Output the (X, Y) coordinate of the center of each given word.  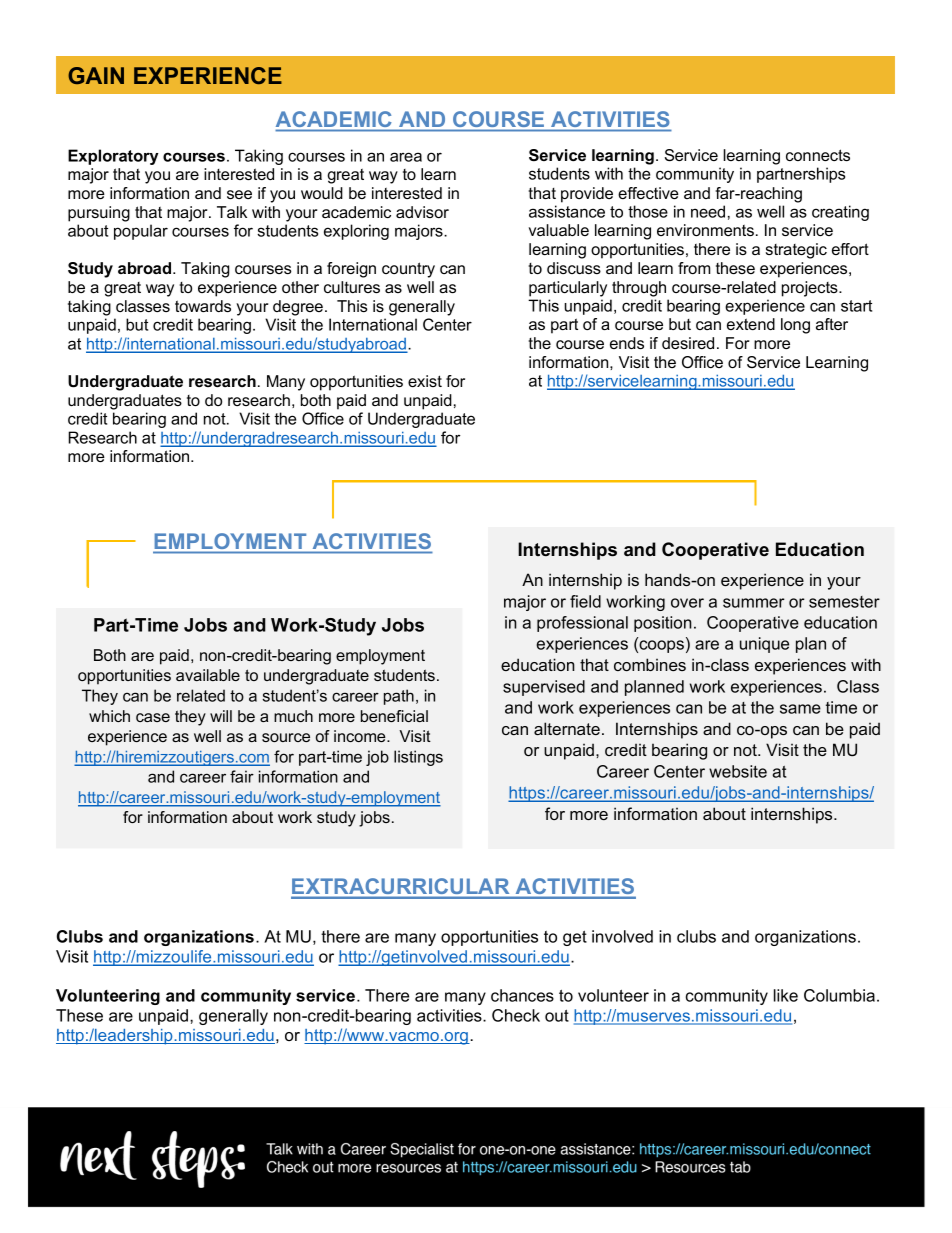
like (786, 995)
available (208, 675)
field (585, 601)
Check (516, 1015)
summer (754, 603)
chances (522, 995)
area (406, 157)
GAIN (96, 75)
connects (818, 155)
